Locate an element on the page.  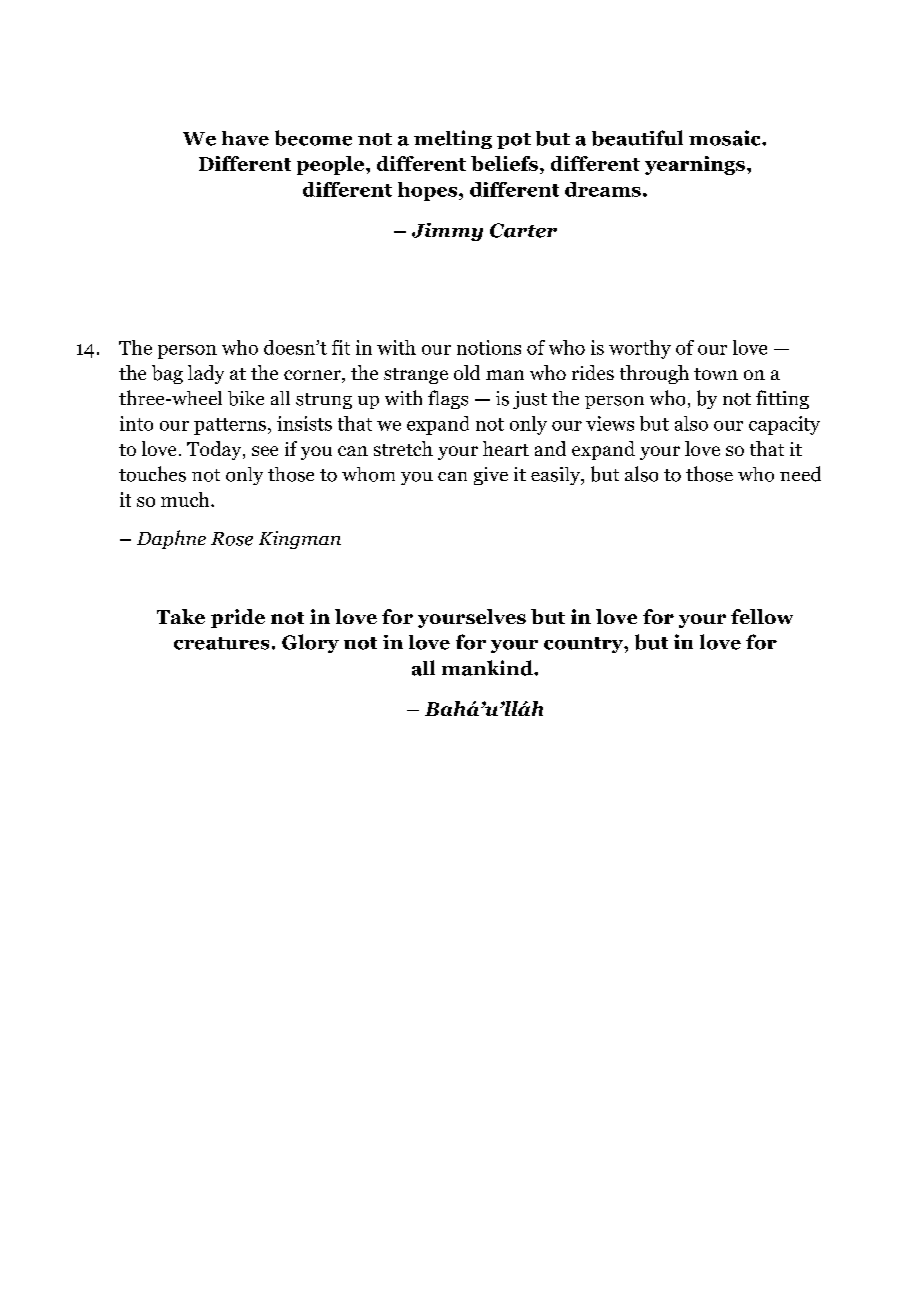
give is located at coordinates (491, 476).
